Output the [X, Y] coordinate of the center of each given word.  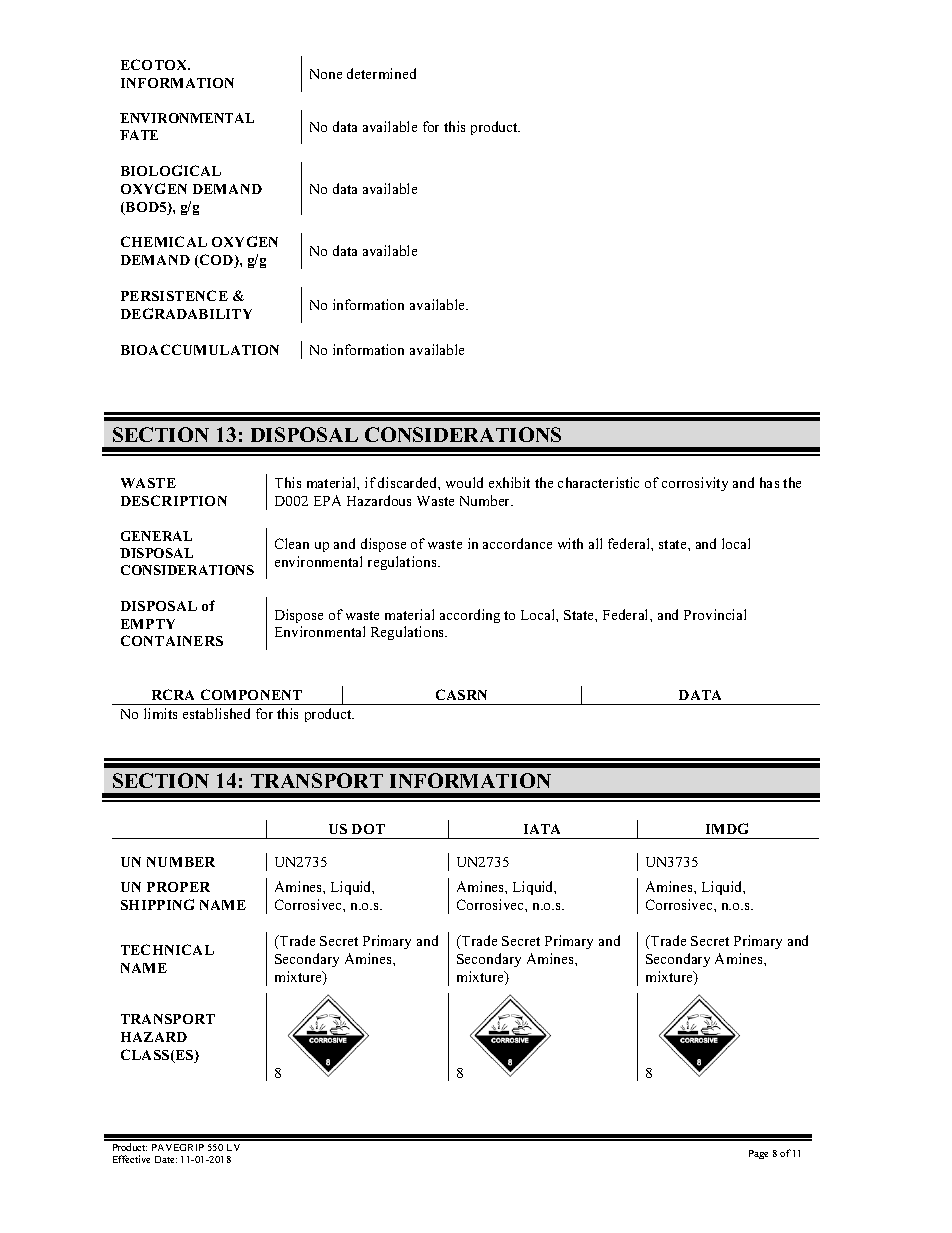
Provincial [715, 614]
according [470, 616]
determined [381, 73]
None [326, 74]
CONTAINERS [172, 640]
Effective [131, 1159]
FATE [139, 135]
